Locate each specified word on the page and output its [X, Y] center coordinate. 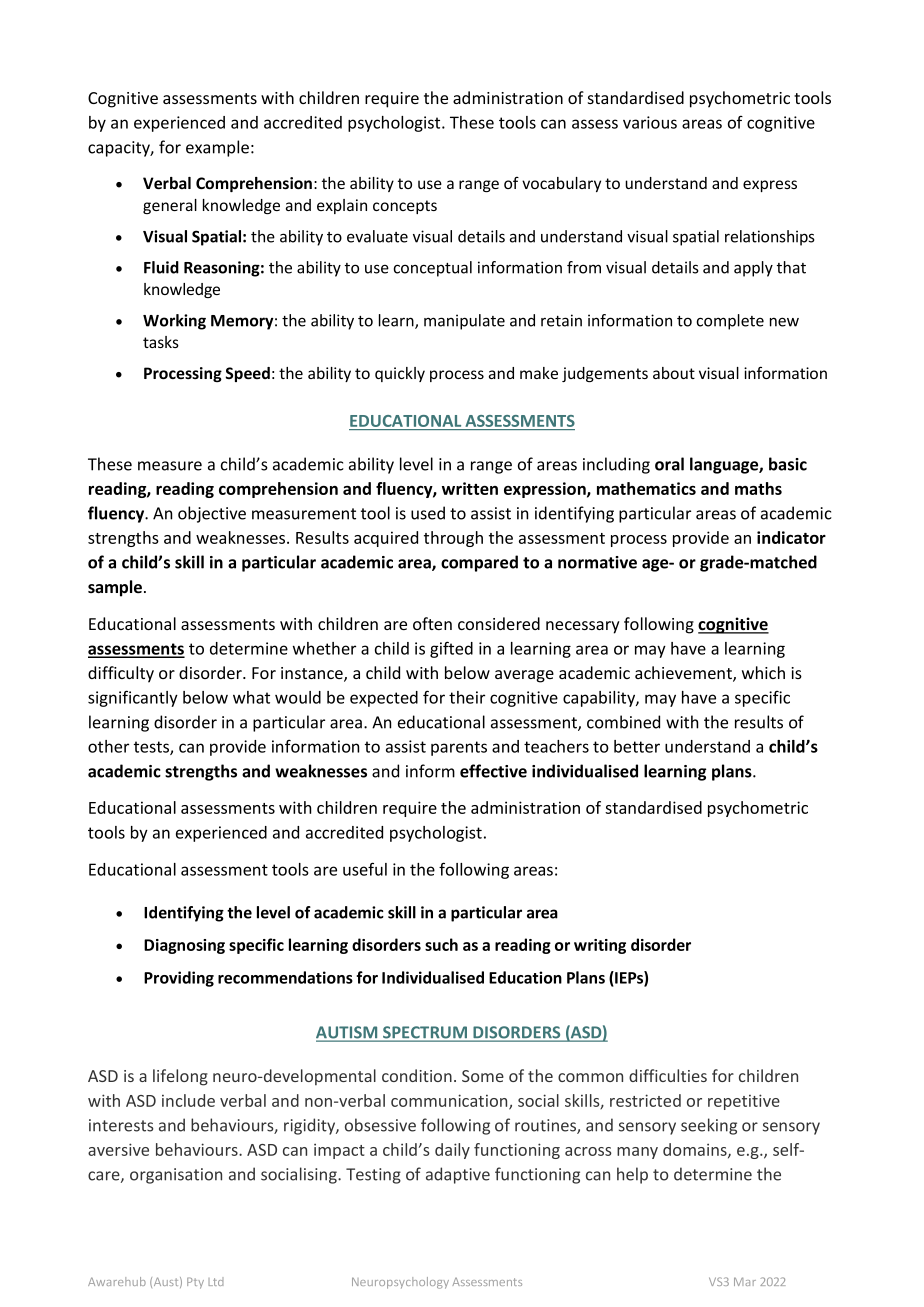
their [467, 697]
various [650, 122]
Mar [745, 1281]
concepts [405, 207]
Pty [195, 1283]
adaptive [458, 1175]
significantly [133, 698]
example [217, 148]
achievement [684, 674]
